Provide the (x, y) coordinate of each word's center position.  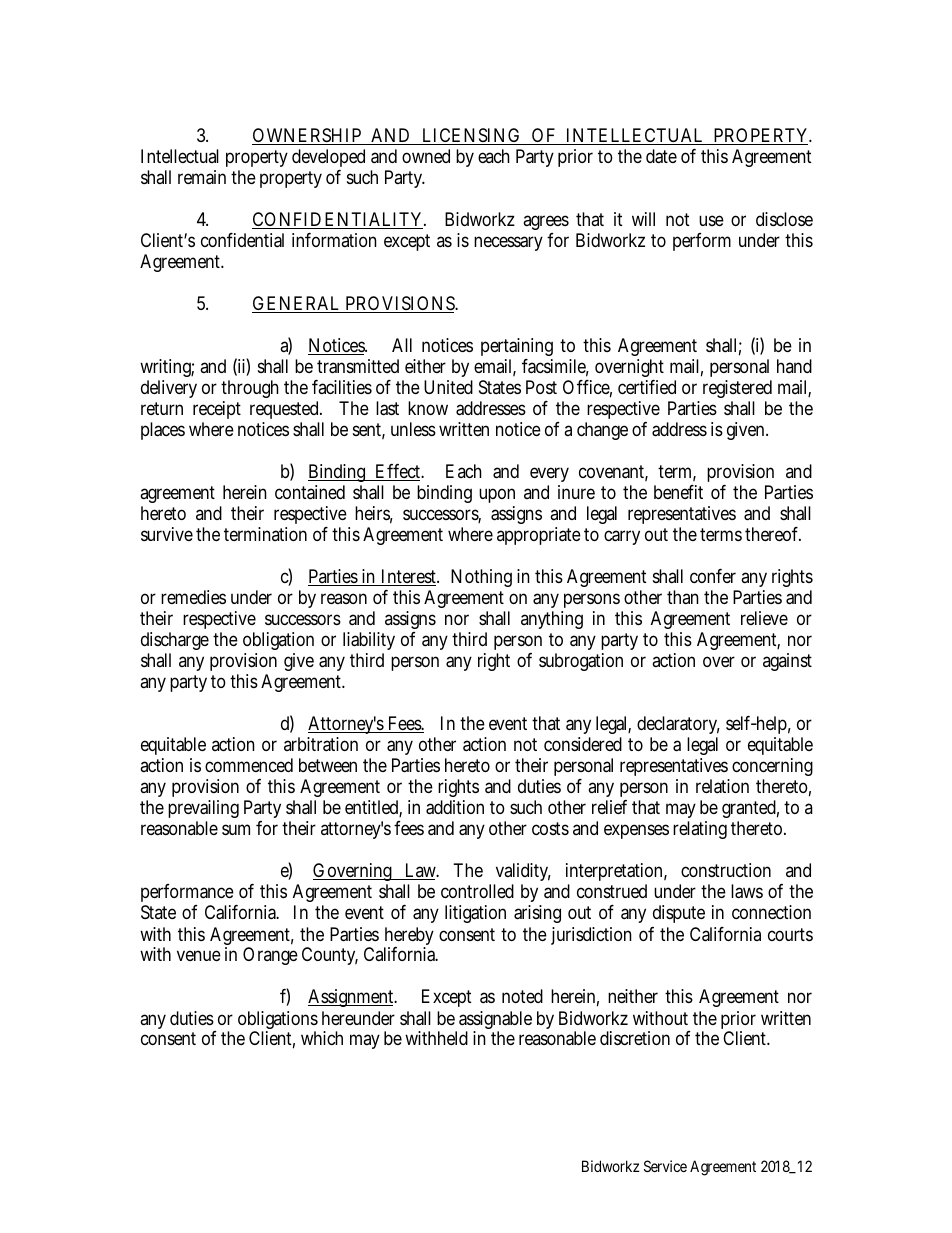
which (322, 1038)
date (661, 156)
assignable (495, 1021)
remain (202, 177)
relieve (764, 618)
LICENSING (470, 136)
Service (665, 1166)
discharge (175, 643)
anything (552, 620)
